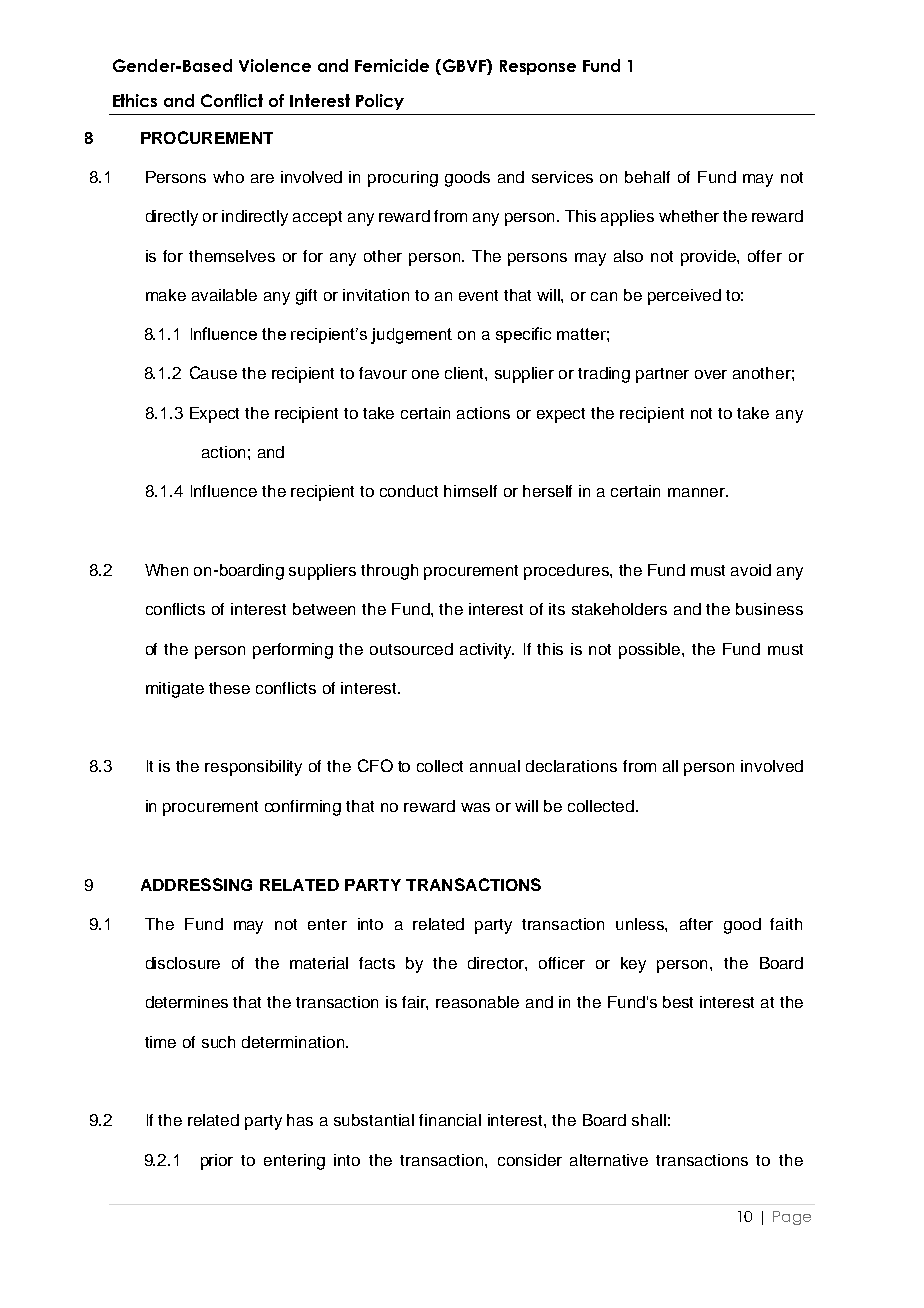 This document has width=924, height=1308. I want to click on after, so click(696, 924).
